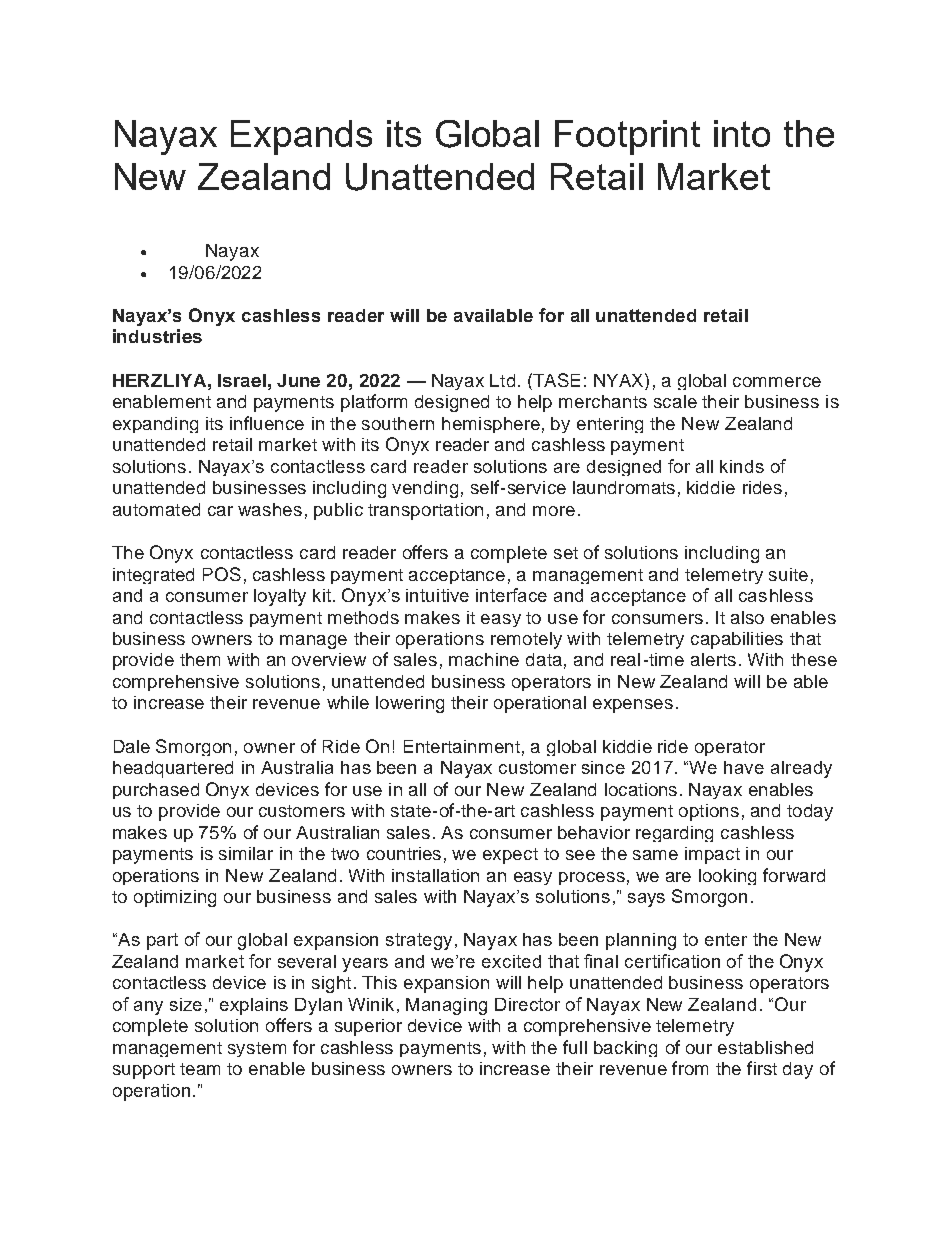 Image resolution: width=952 pixels, height=1233 pixels. I want to click on machine, so click(484, 659).
